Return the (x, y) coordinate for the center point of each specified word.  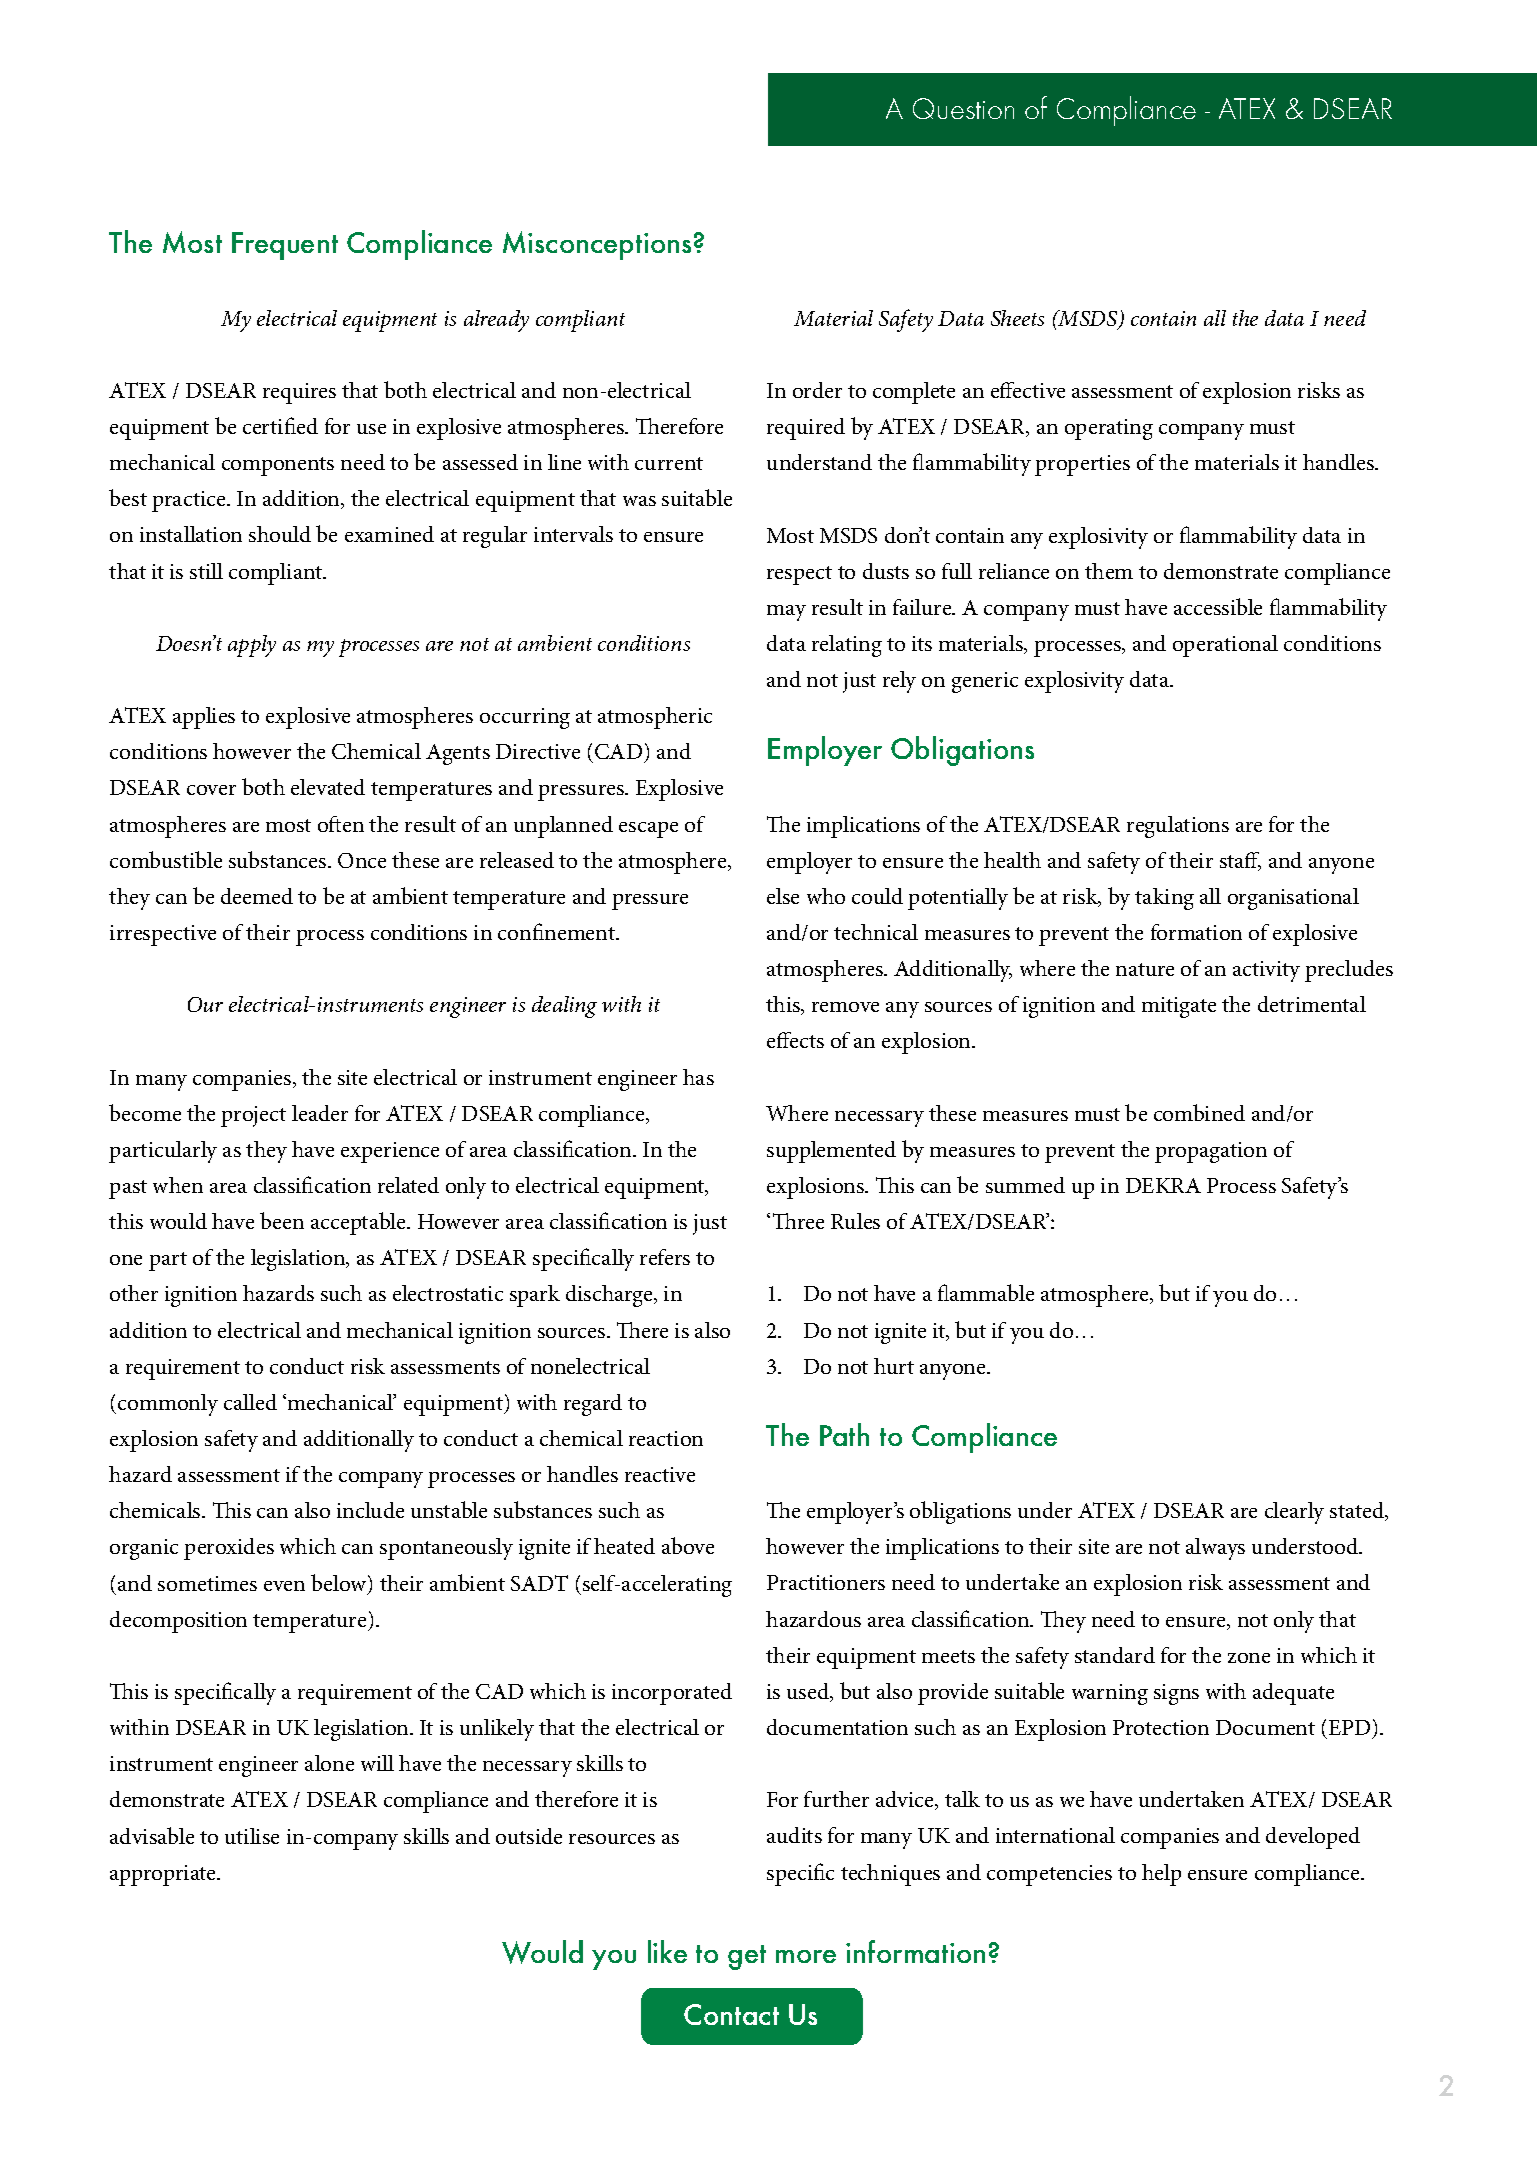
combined (1199, 1112)
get (747, 1957)
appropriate (164, 1875)
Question (963, 108)
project (253, 1116)
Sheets (1017, 318)
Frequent (285, 246)
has (698, 1077)
